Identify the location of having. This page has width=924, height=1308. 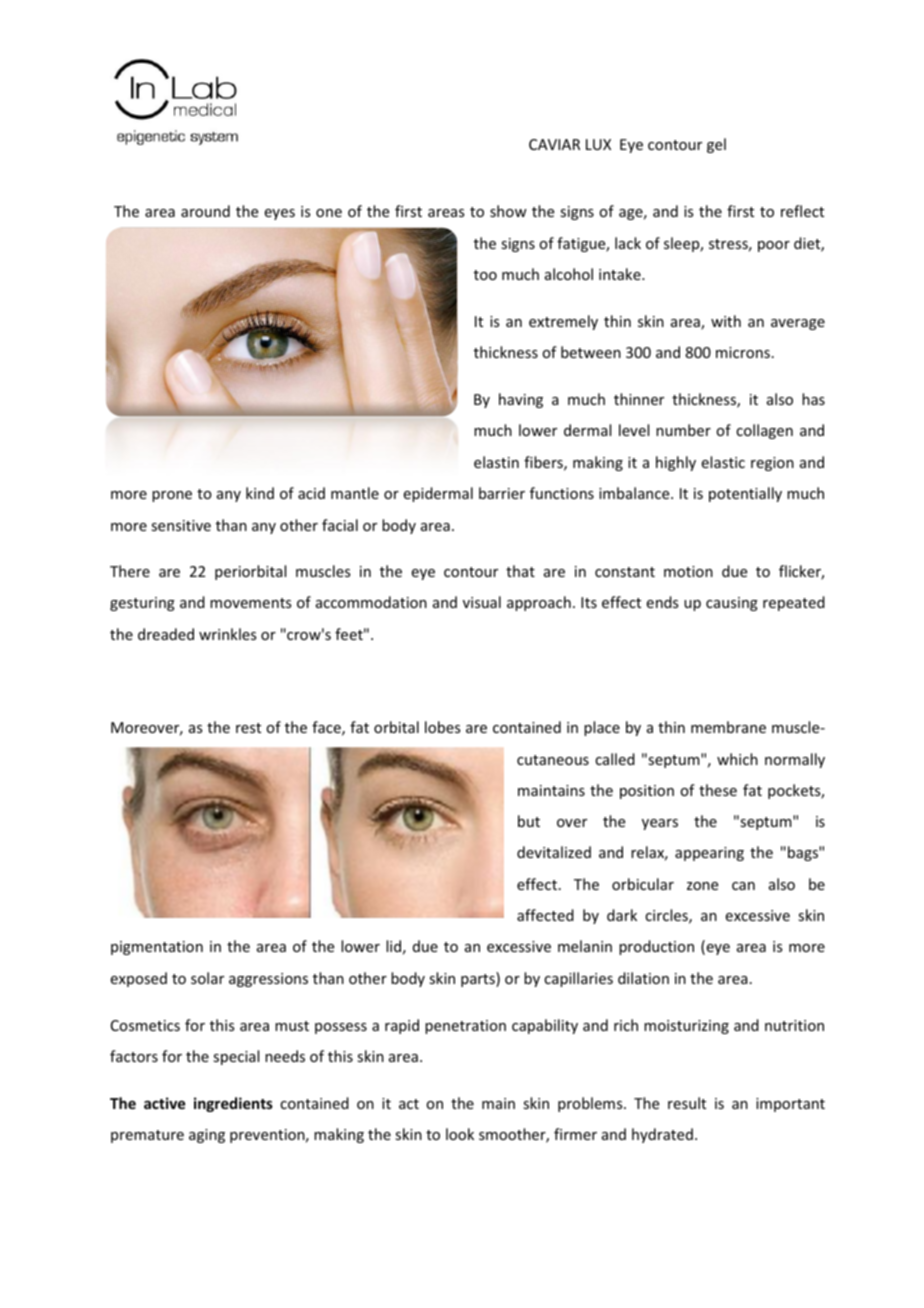
(521, 400).
